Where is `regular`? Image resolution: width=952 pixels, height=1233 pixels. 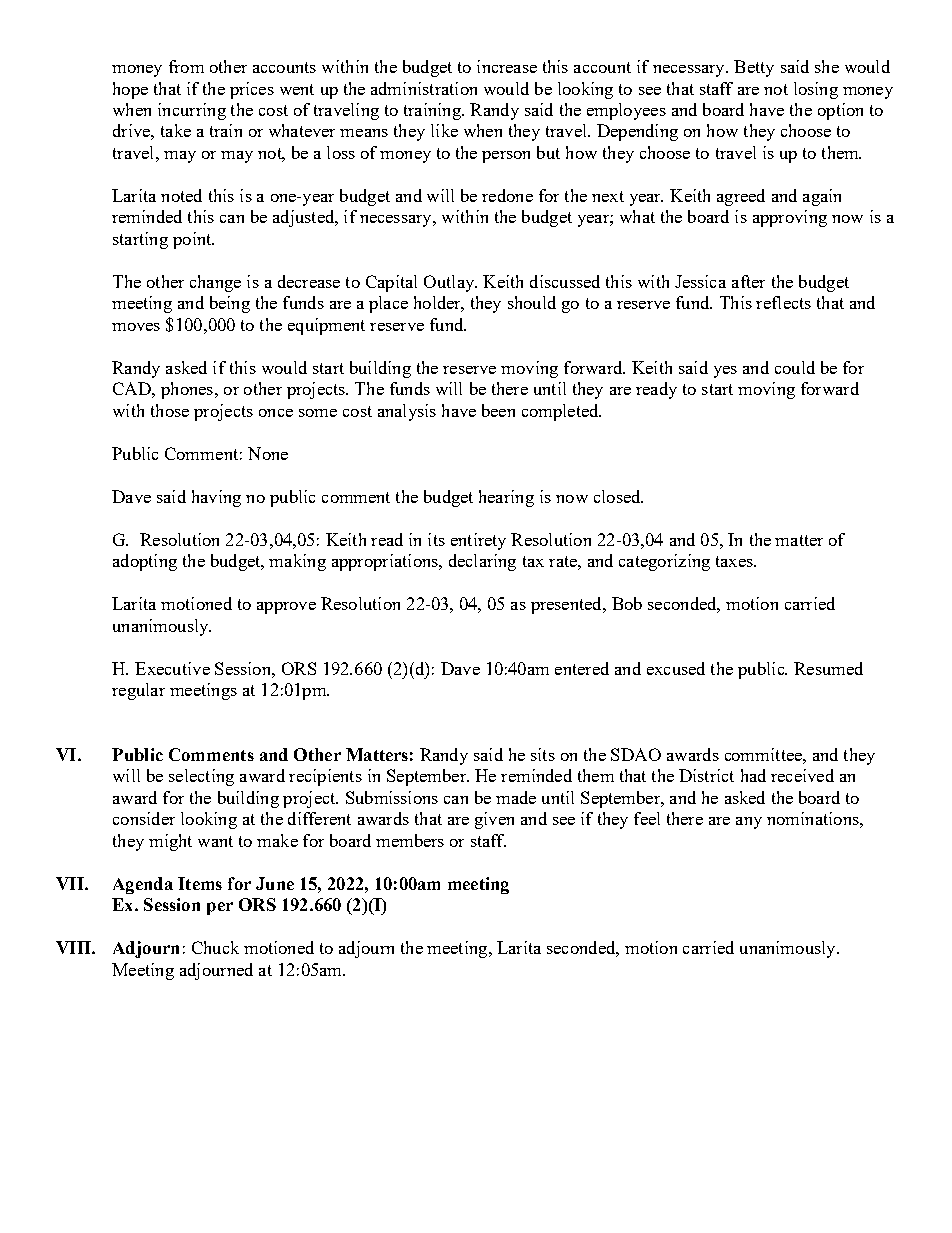 regular is located at coordinates (138, 691).
